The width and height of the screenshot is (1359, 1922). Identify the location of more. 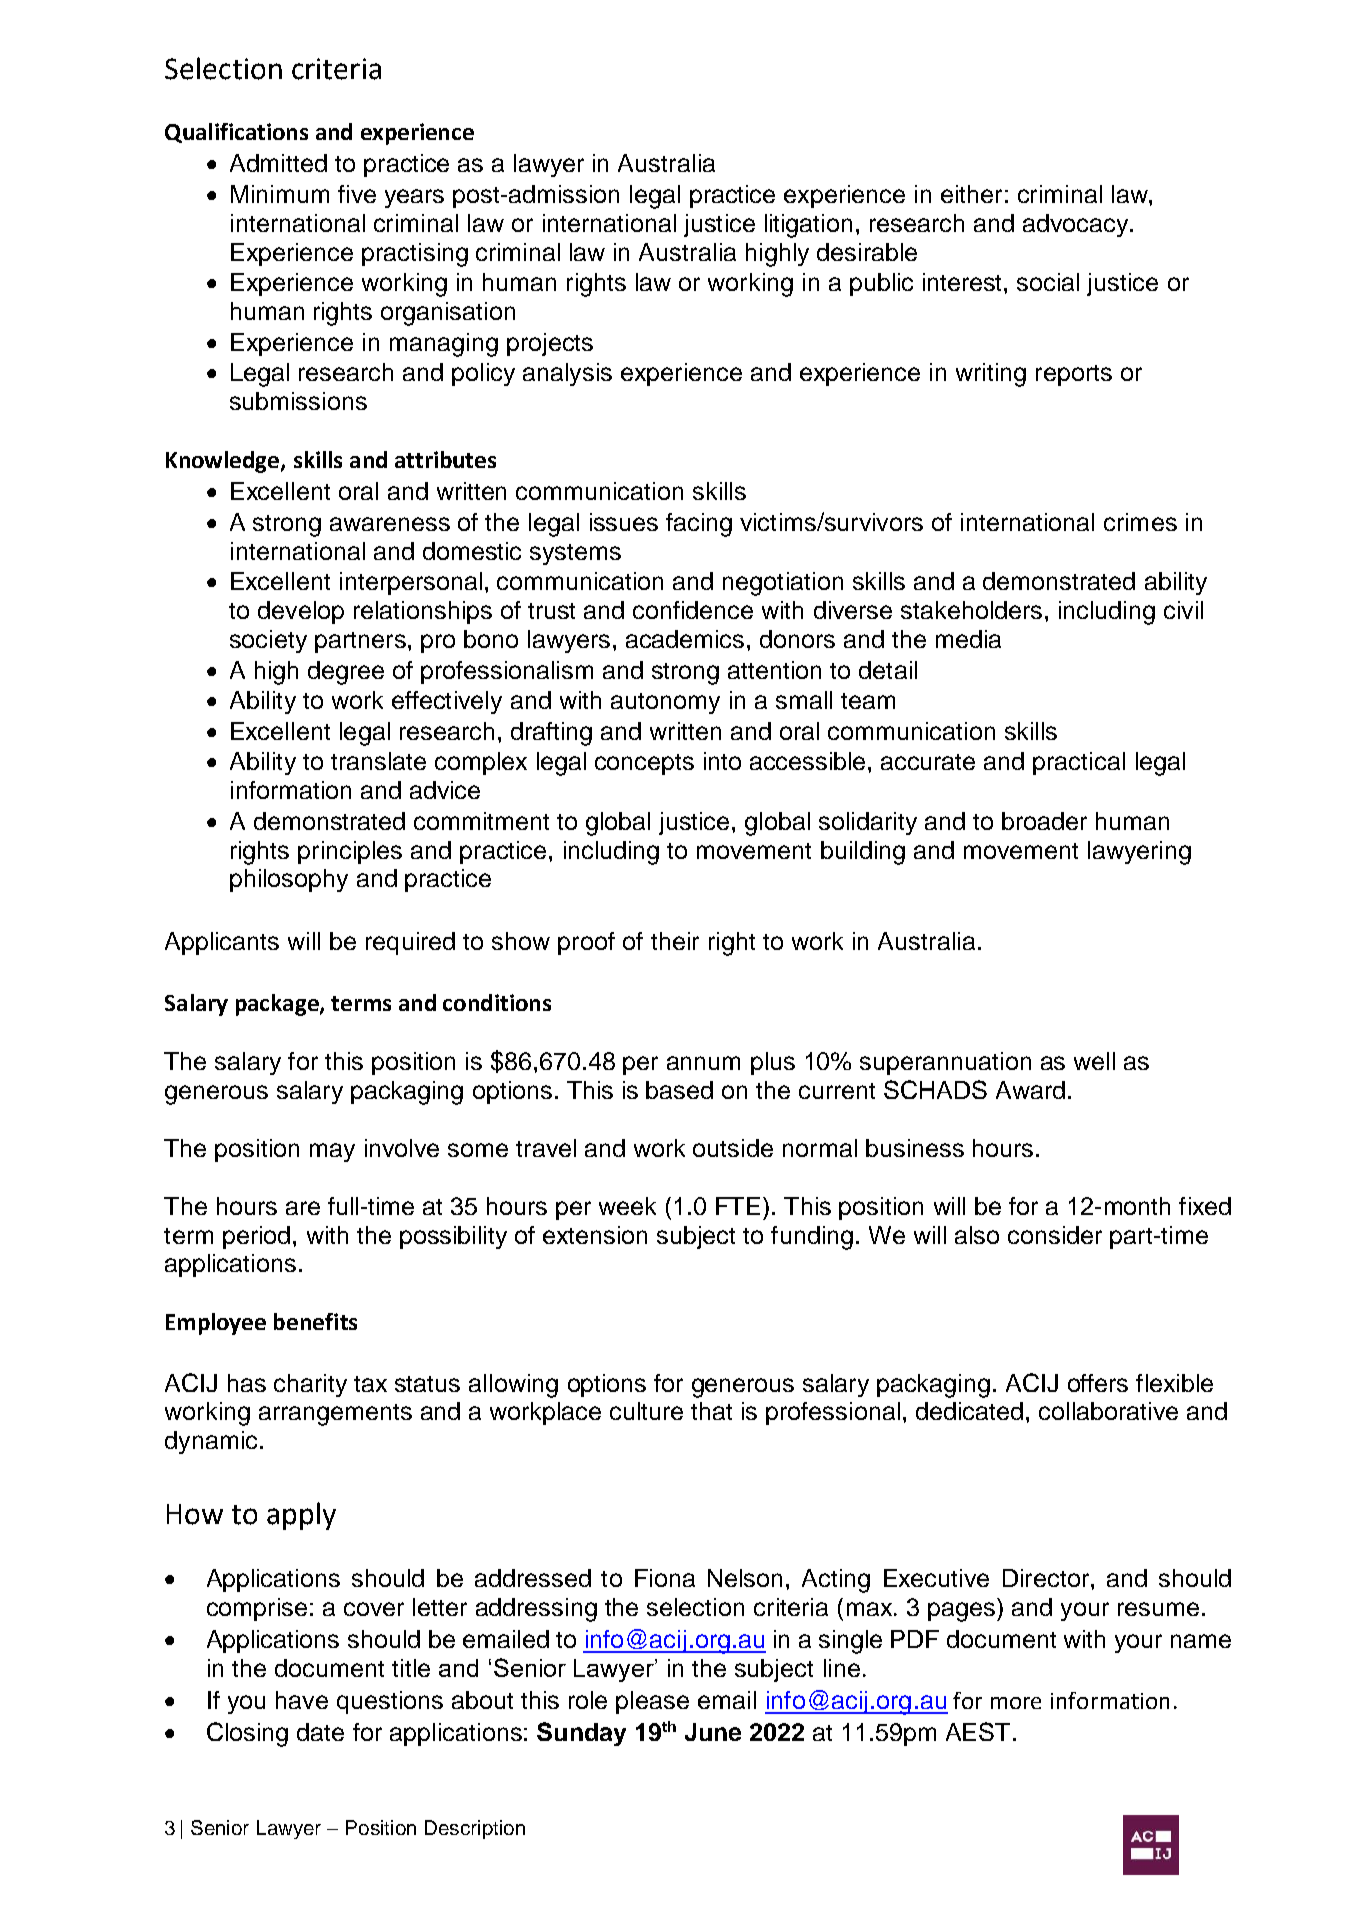
(1016, 1703).
